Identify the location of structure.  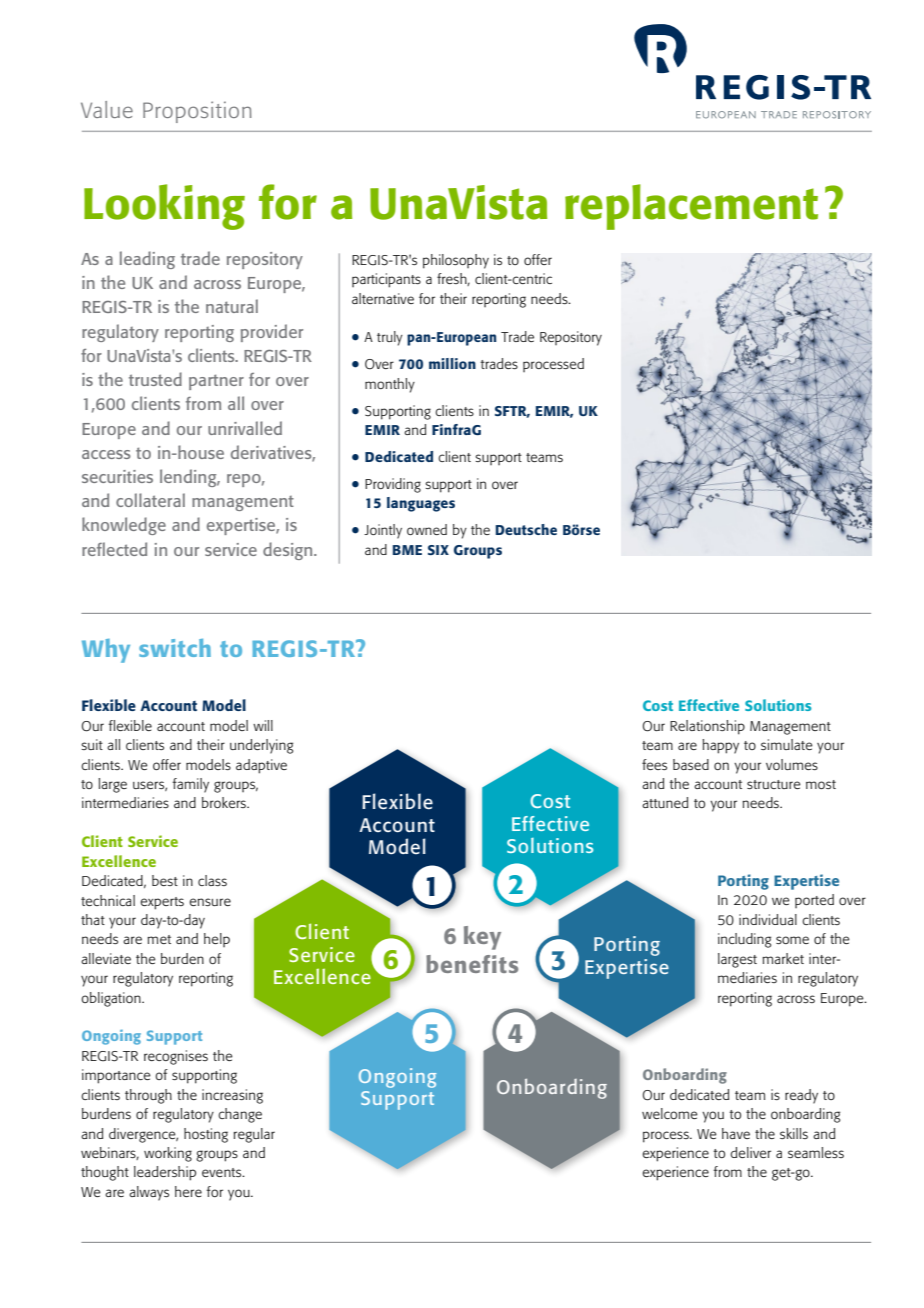
(774, 784).
